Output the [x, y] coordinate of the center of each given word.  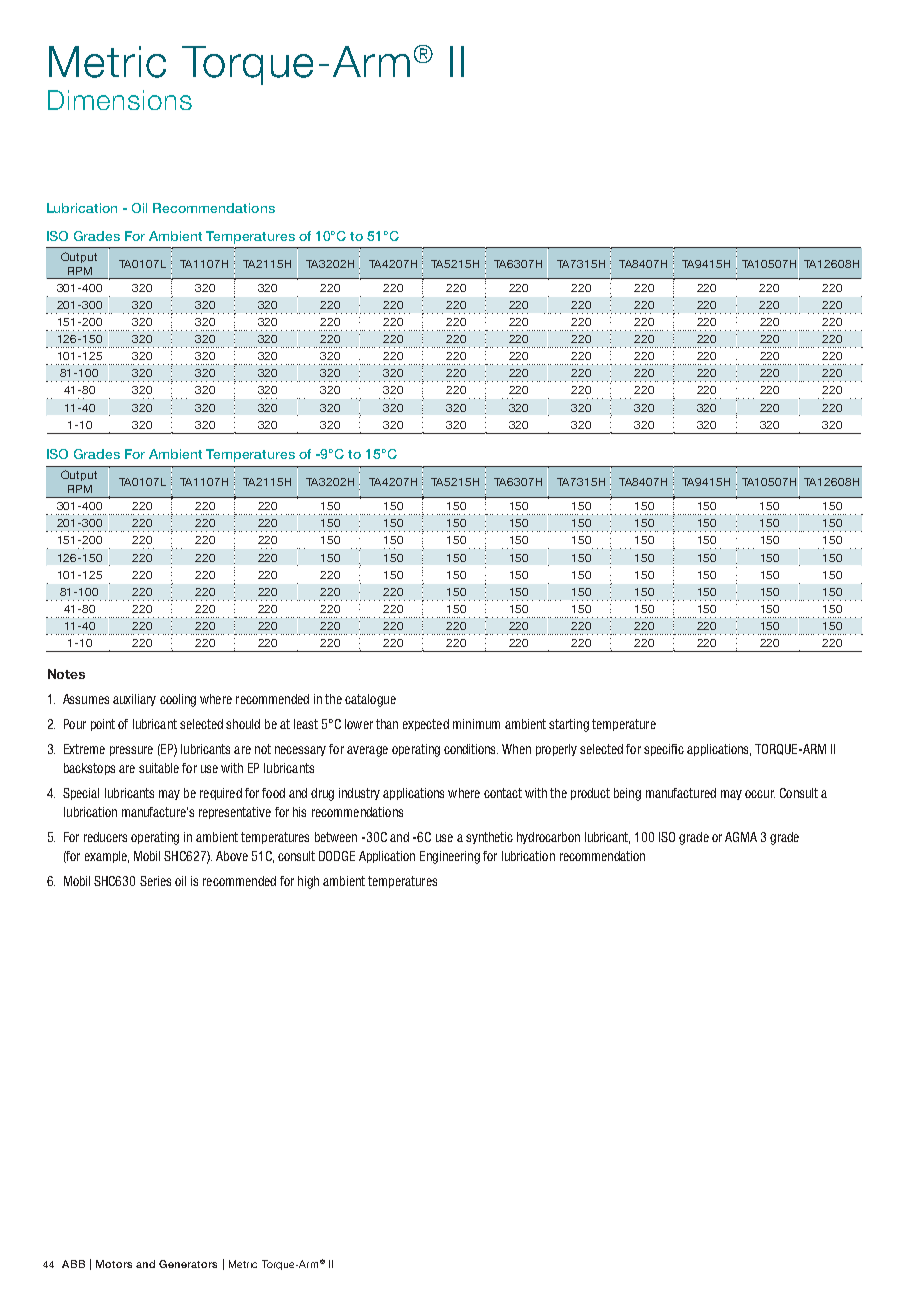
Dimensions [120, 100]
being [627, 794]
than [387, 724]
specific [664, 750]
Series [155, 881]
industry [359, 794]
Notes [66, 674]
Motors [114, 1264]
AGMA [741, 837]
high [308, 882]
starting [569, 725]
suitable [159, 768]
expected [426, 725]
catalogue [370, 700]
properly [556, 750]
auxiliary [134, 700]
